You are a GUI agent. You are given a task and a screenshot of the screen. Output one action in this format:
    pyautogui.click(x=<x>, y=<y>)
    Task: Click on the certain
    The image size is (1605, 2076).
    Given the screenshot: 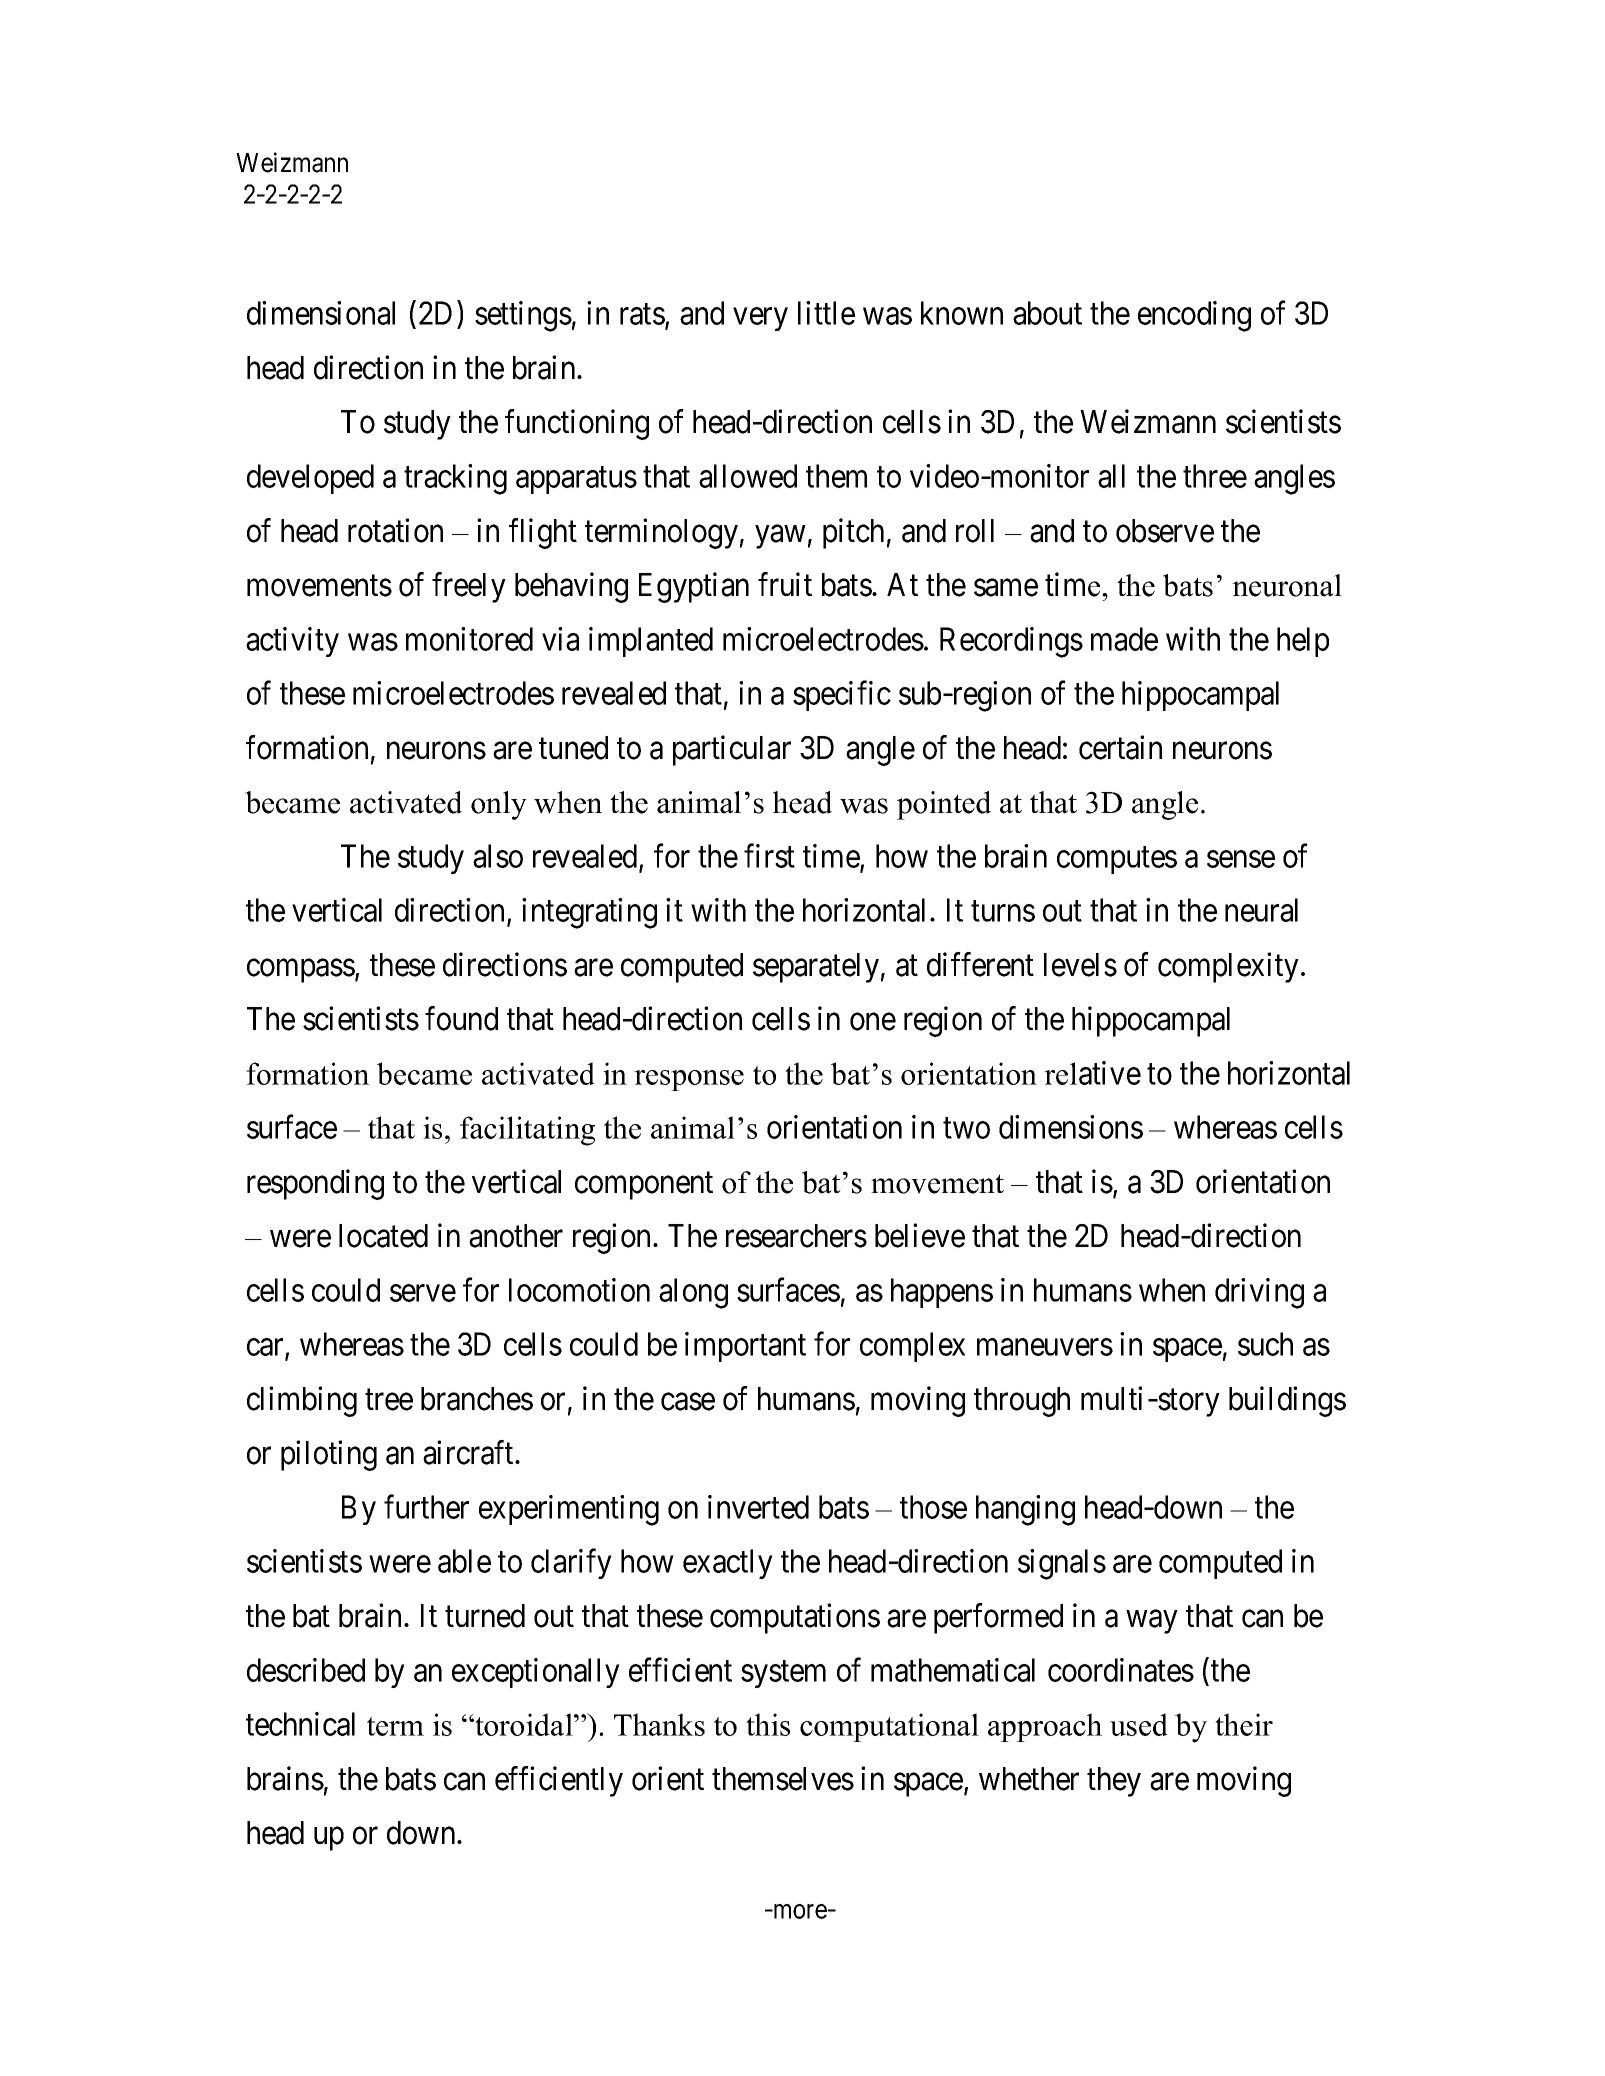 What is the action you would take?
    pyautogui.click(x=1120, y=747)
